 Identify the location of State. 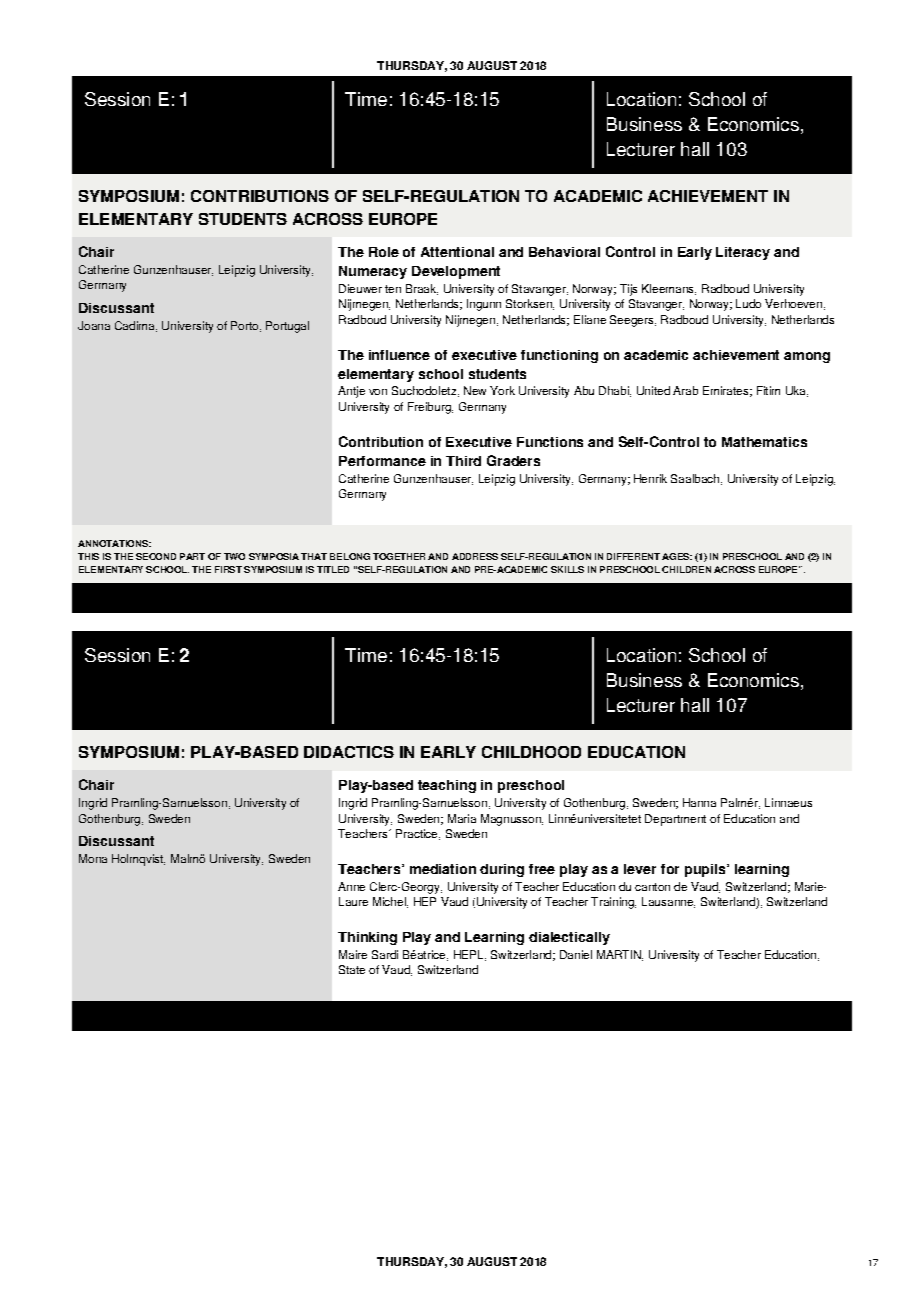
(352, 969).
